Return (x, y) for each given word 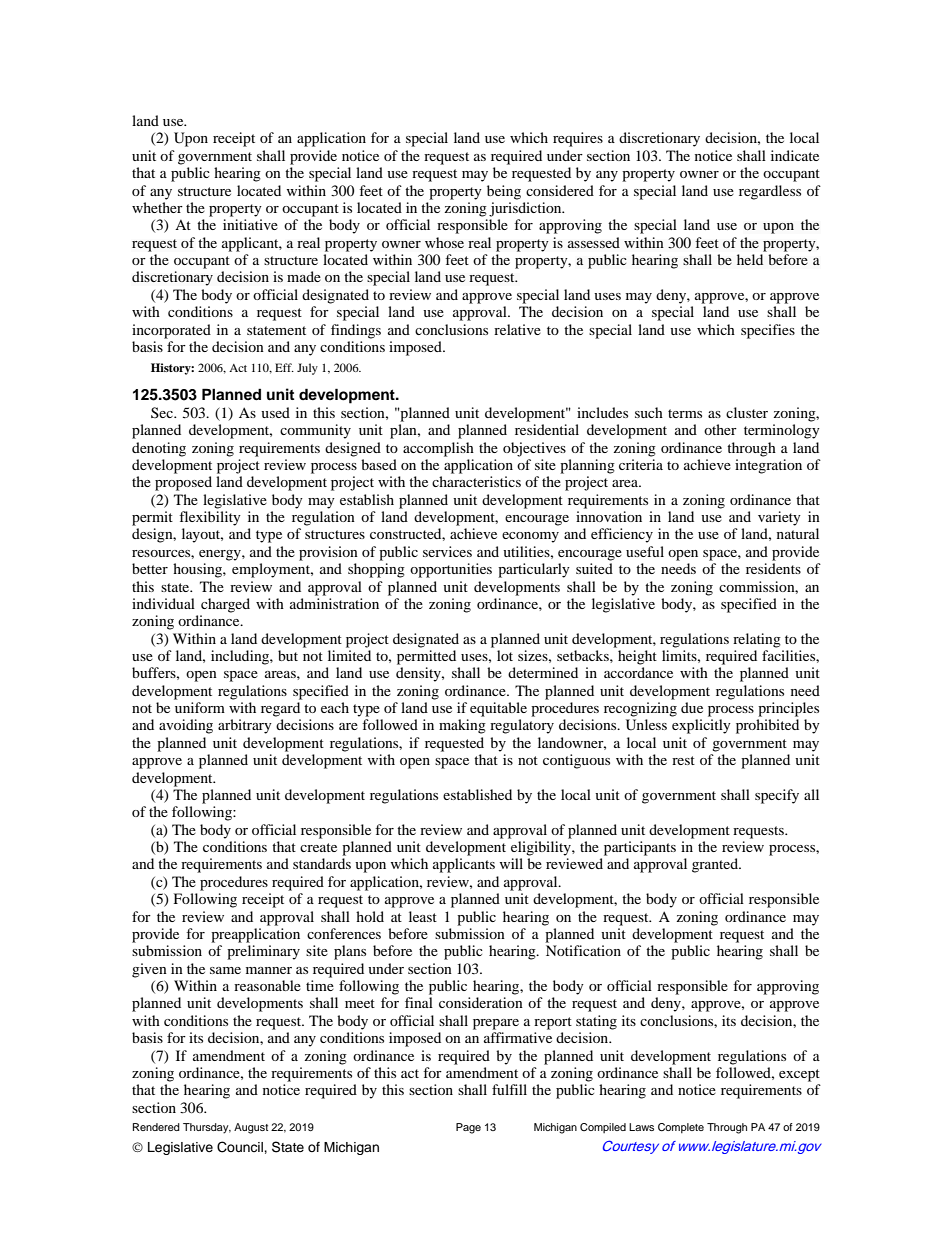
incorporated (171, 331)
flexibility (210, 518)
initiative (250, 224)
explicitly (701, 726)
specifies (768, 331)
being (504, 192)
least (423, 916)
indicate (795, 155)
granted (716, 865)
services (447, 551)
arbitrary (245, 726)
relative (517, 329)
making (462, 726)
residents (773, 568)
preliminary (263, 952)
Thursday (207, 1128)
